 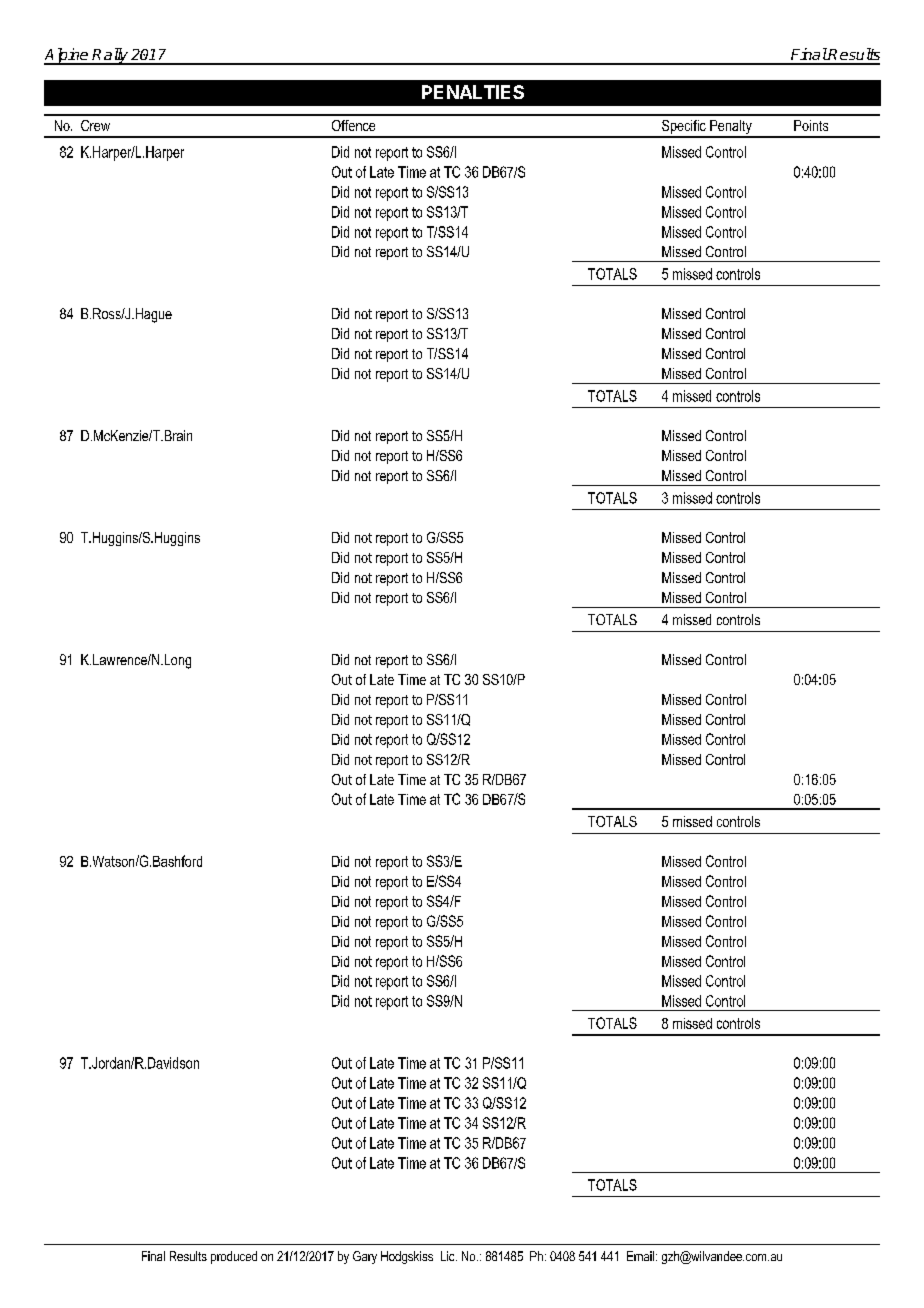 What do you see at coordinates (365, 1257) in the document?
I see `Gary` at bounding box center [365, 1257].
